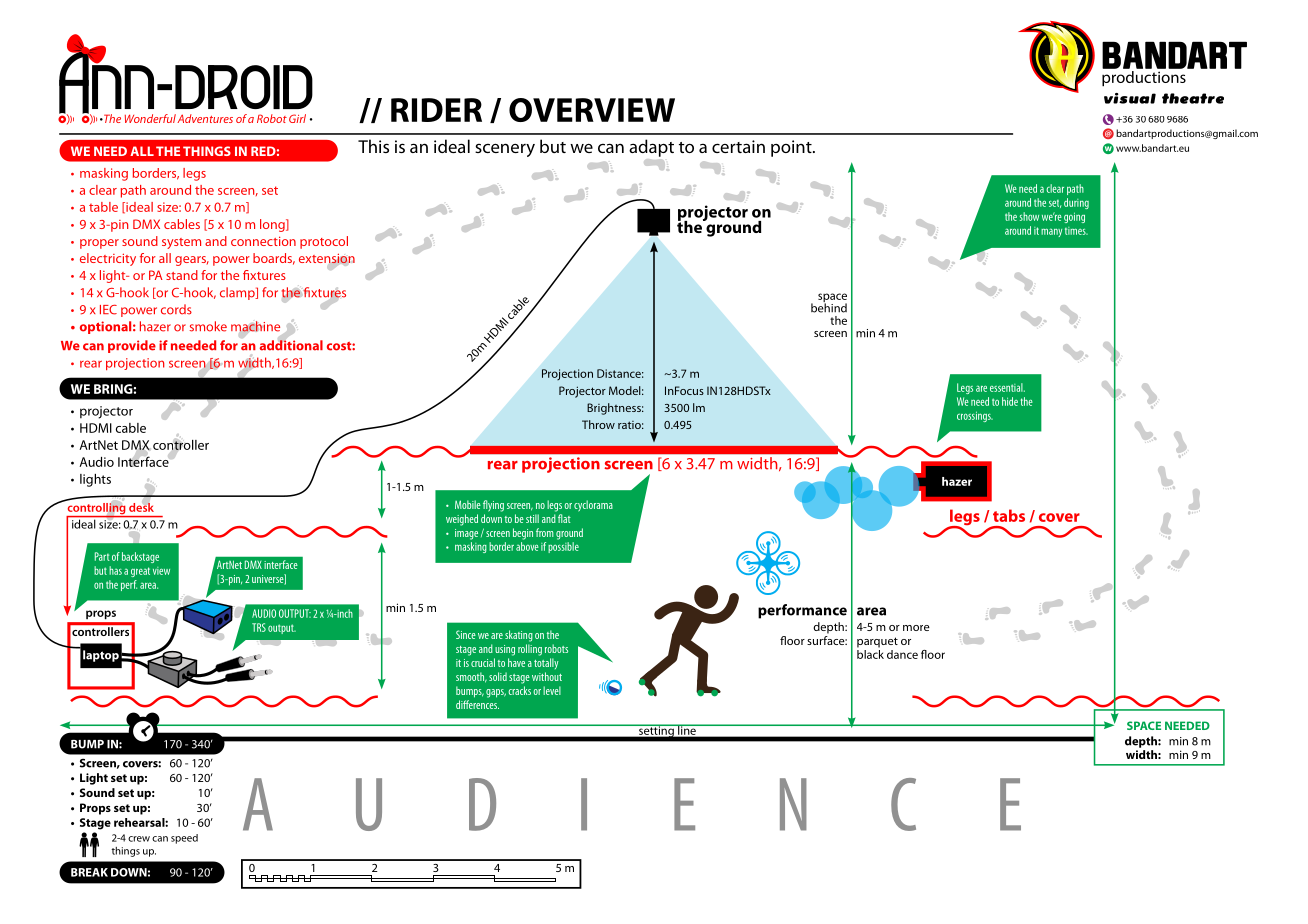 The width and height of the image is (1308, 924). What do you see at coordinates (1130, 98) in the image?
I see `visual` at bounding box center [1130, 98].
